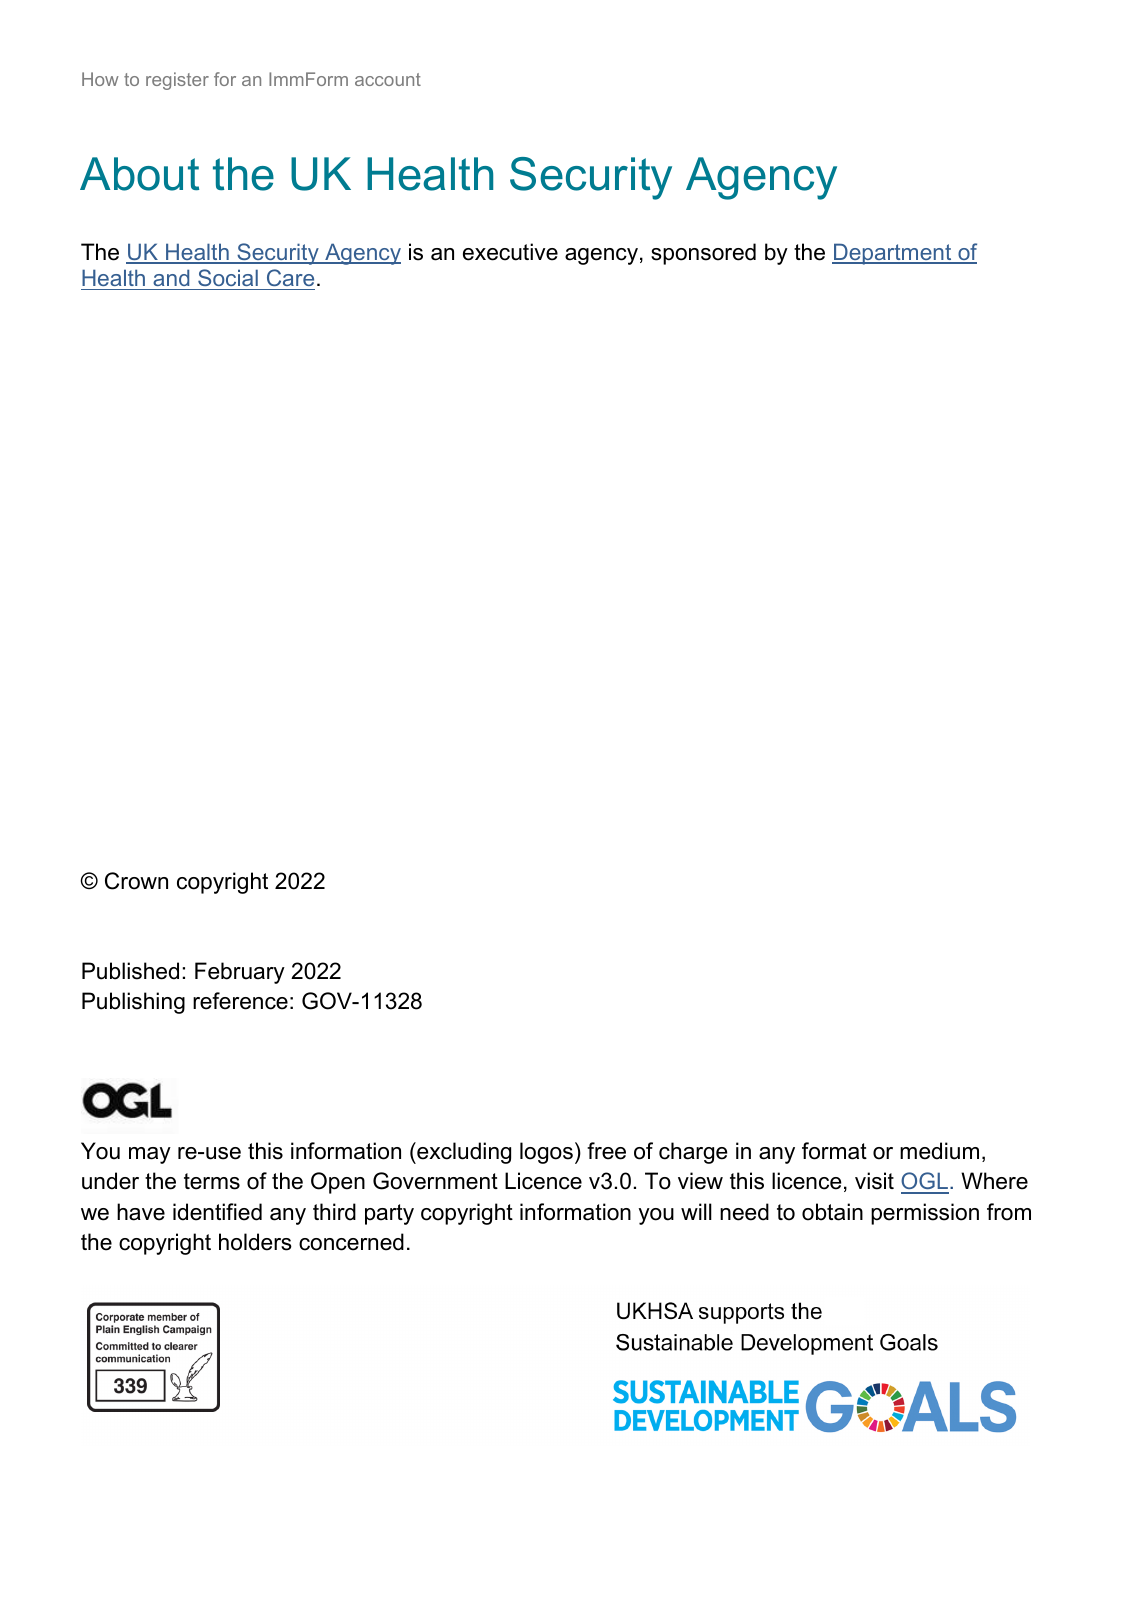 The image size is (1131, 1600). What do you see at coordinates (893, 254) in the document?
I see `Department` at bounding box center [893, 254].
